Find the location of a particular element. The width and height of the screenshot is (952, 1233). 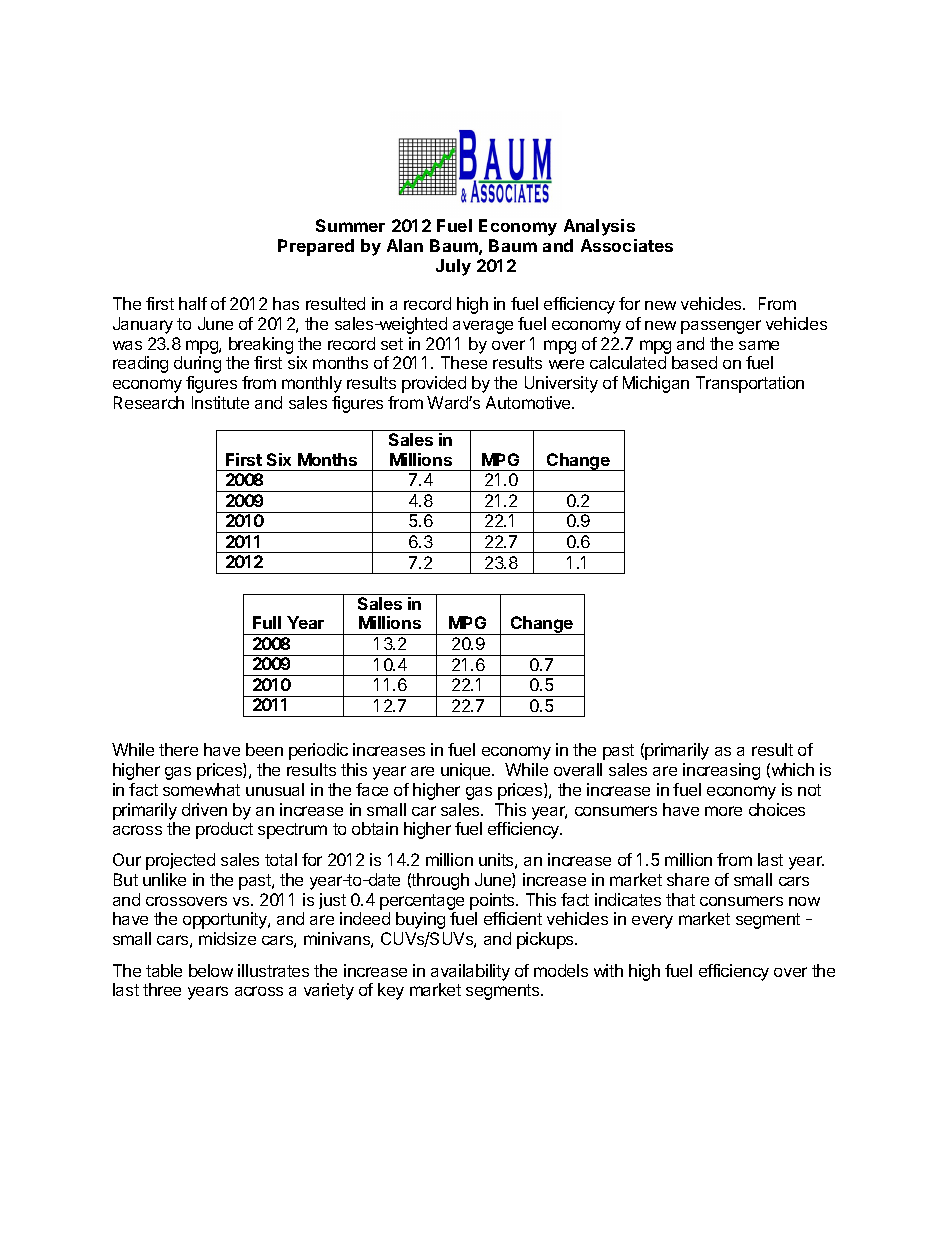

there is located at coordinates (178, 749).
